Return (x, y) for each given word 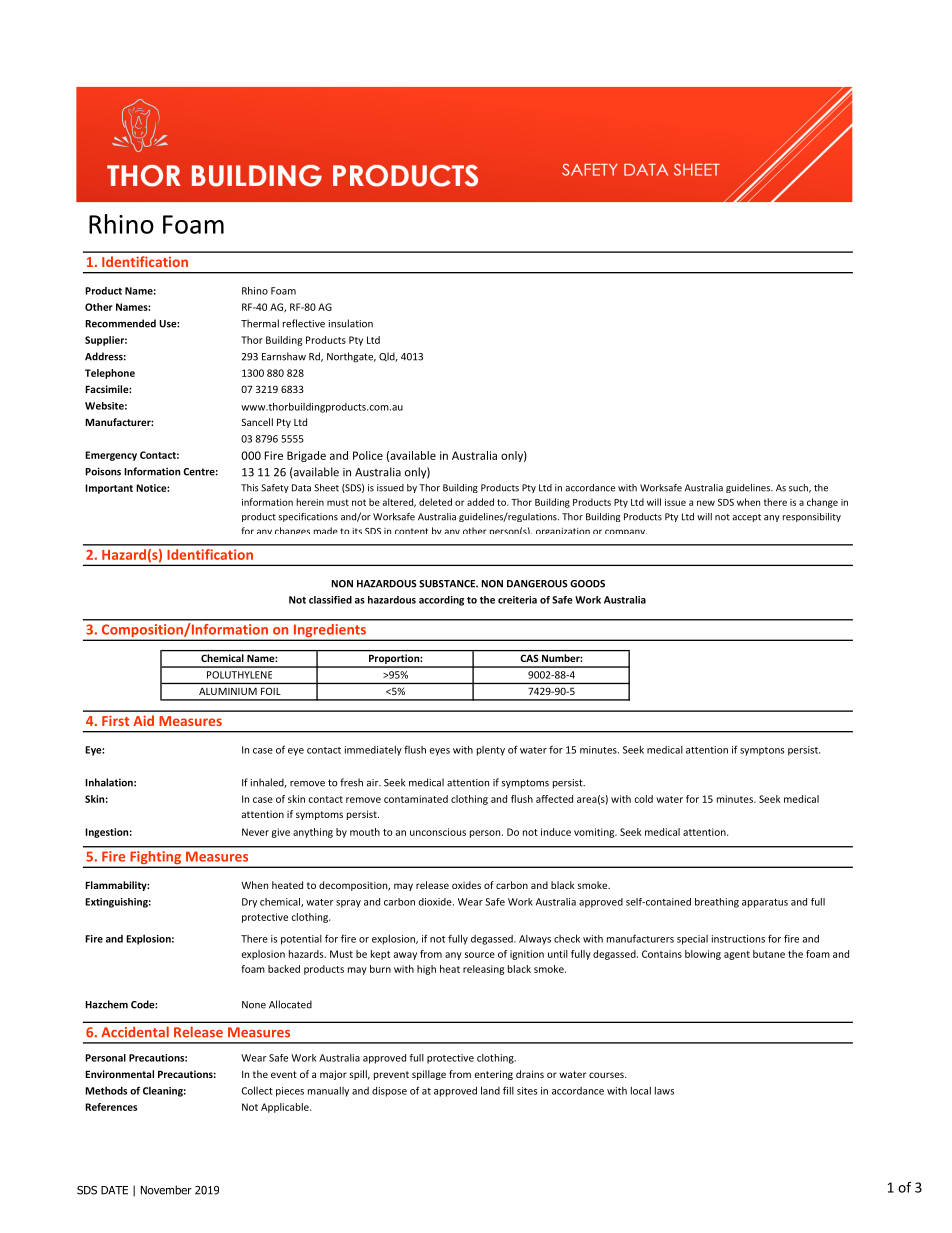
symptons (762, 751)
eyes (440, 752)
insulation (351, 323)
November (166, 1190)
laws (664, 1091)
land (490, 1090)
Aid (143, 720)
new (706, 503)
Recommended (120, 323)
